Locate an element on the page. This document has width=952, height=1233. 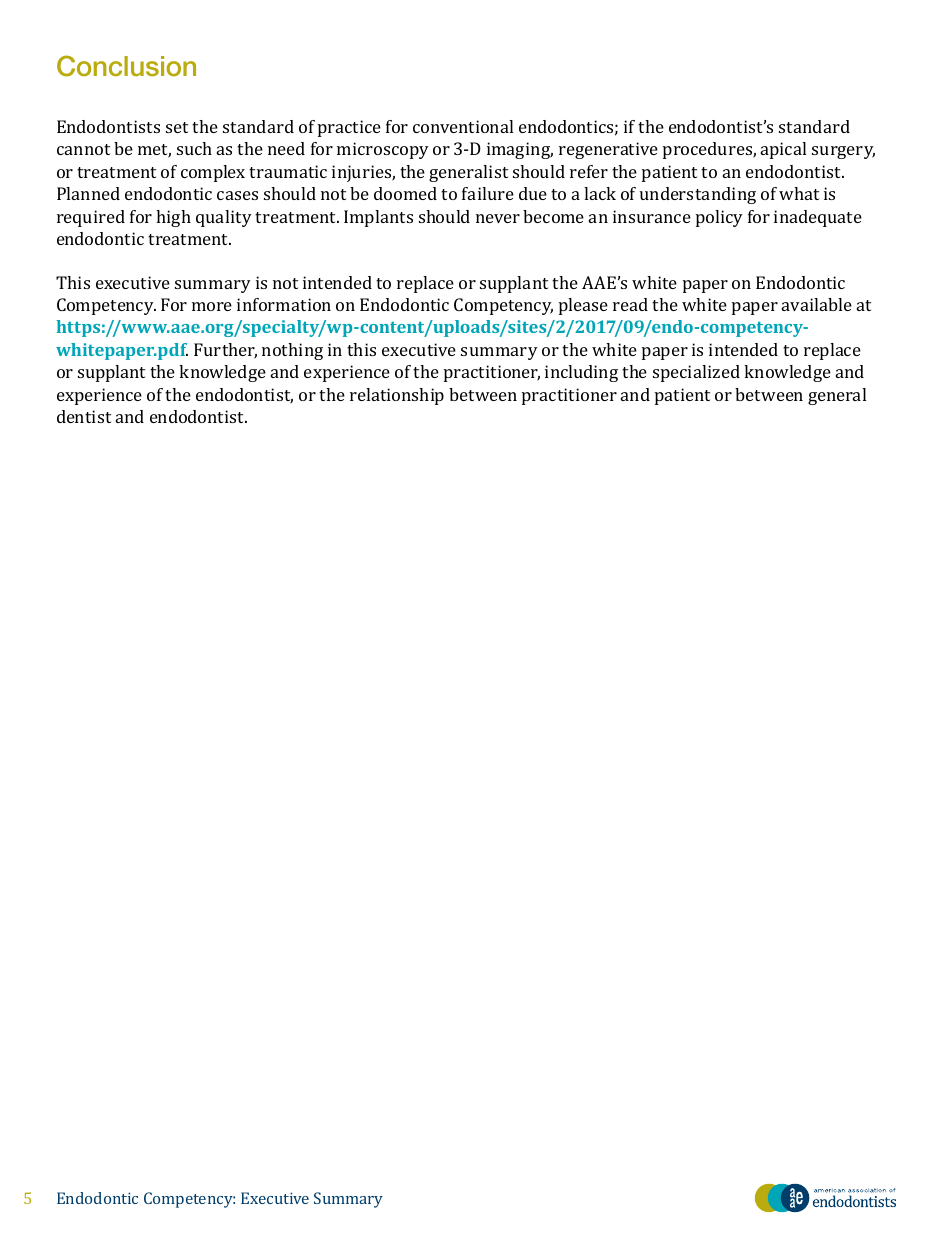
imaging is located at coordinates (520, 150).
